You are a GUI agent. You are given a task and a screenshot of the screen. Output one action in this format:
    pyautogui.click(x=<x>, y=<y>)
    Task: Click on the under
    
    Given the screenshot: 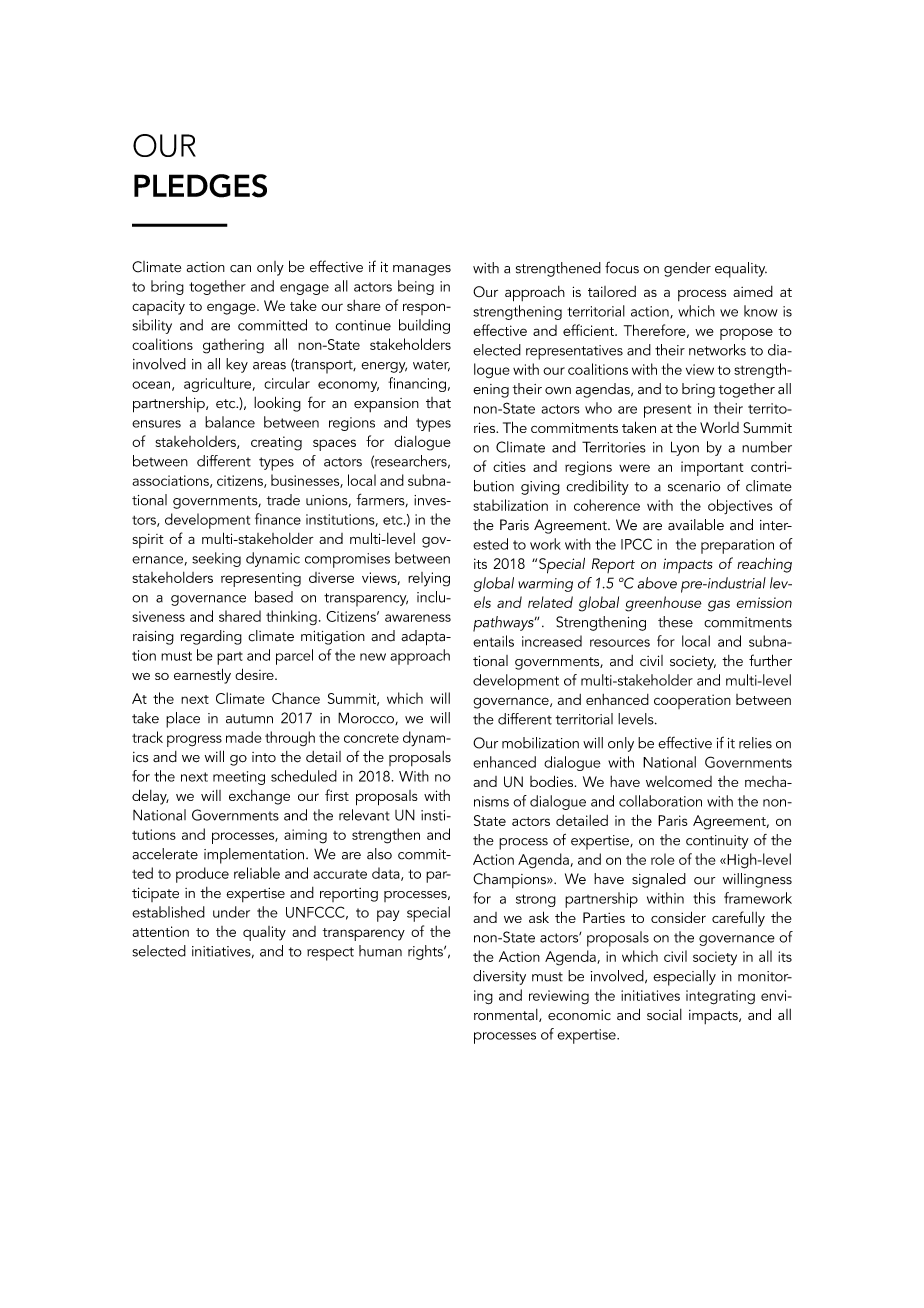 What is the action you would take?
    pyautogui.click(x=231, y=912)
